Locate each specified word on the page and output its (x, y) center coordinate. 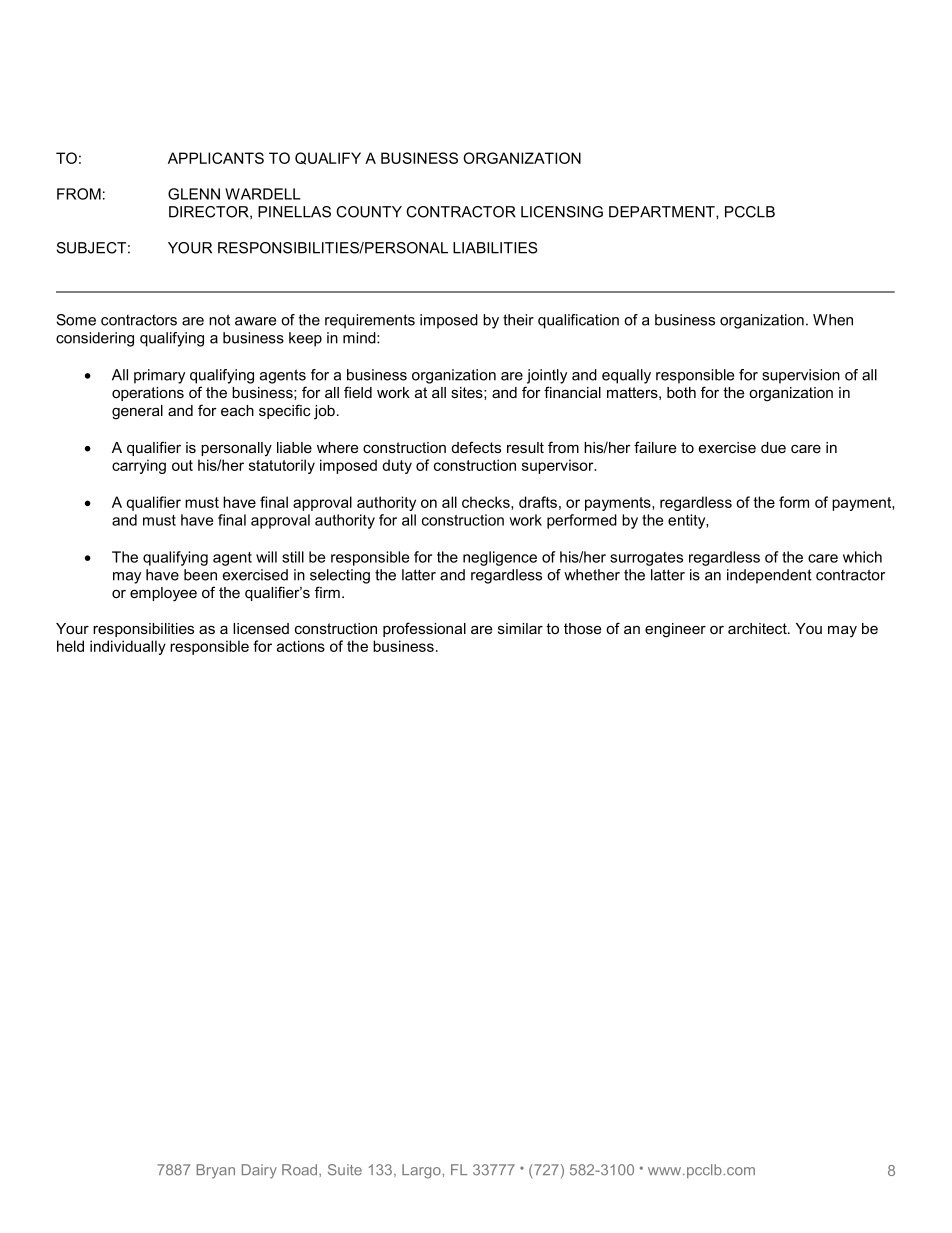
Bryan (216, 1171)
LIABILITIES (495, 248)
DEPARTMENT (663, 212)
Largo (421, 1171)
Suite (345, 1170)
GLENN (194, 194)
